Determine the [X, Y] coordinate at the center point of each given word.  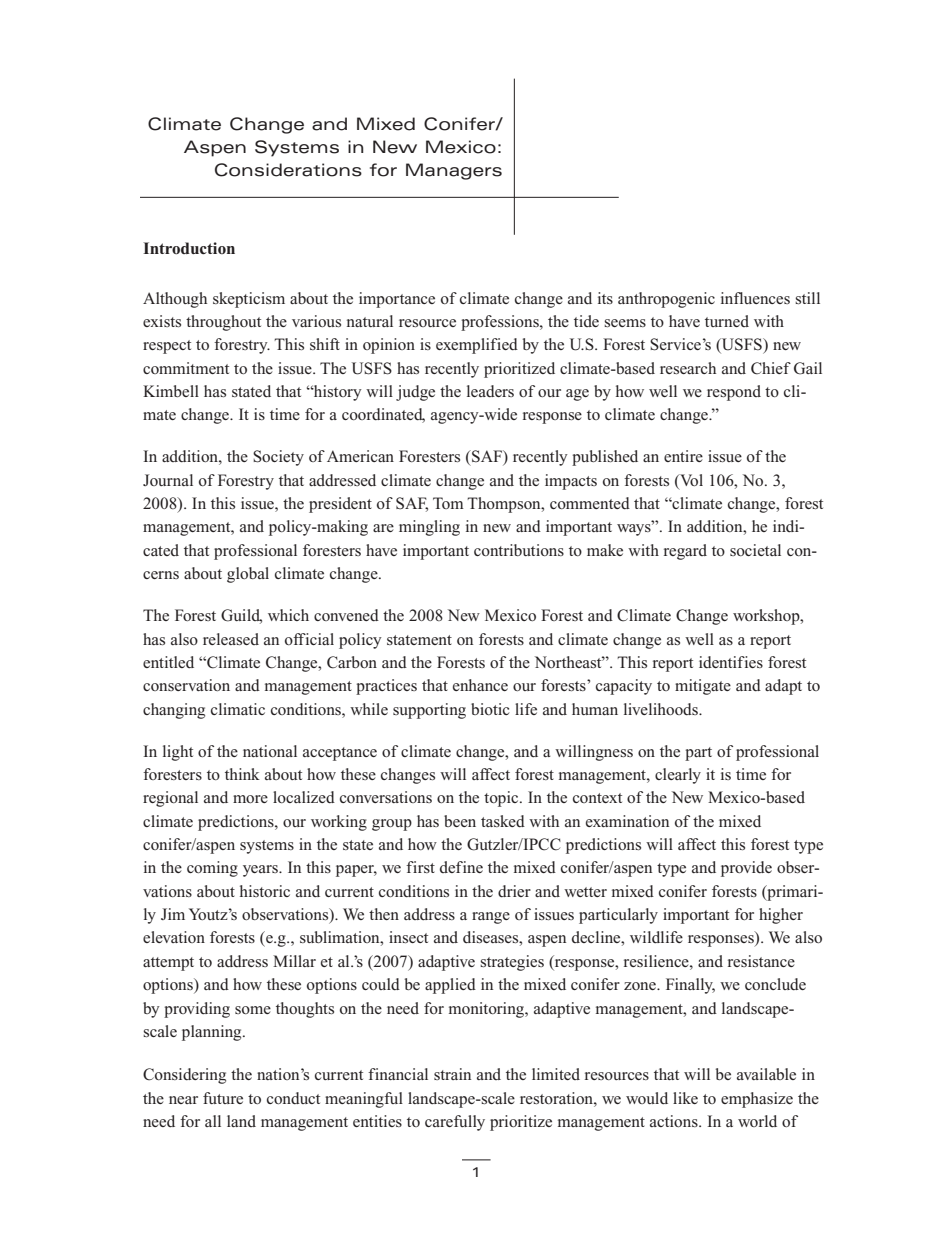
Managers [454, 171]
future [223, 1098]
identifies [731, 662]
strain [452, 1074]
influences [755, 298]
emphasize [757, 1100]
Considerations [288, 170]
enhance [480, 685]
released [231, 639]
